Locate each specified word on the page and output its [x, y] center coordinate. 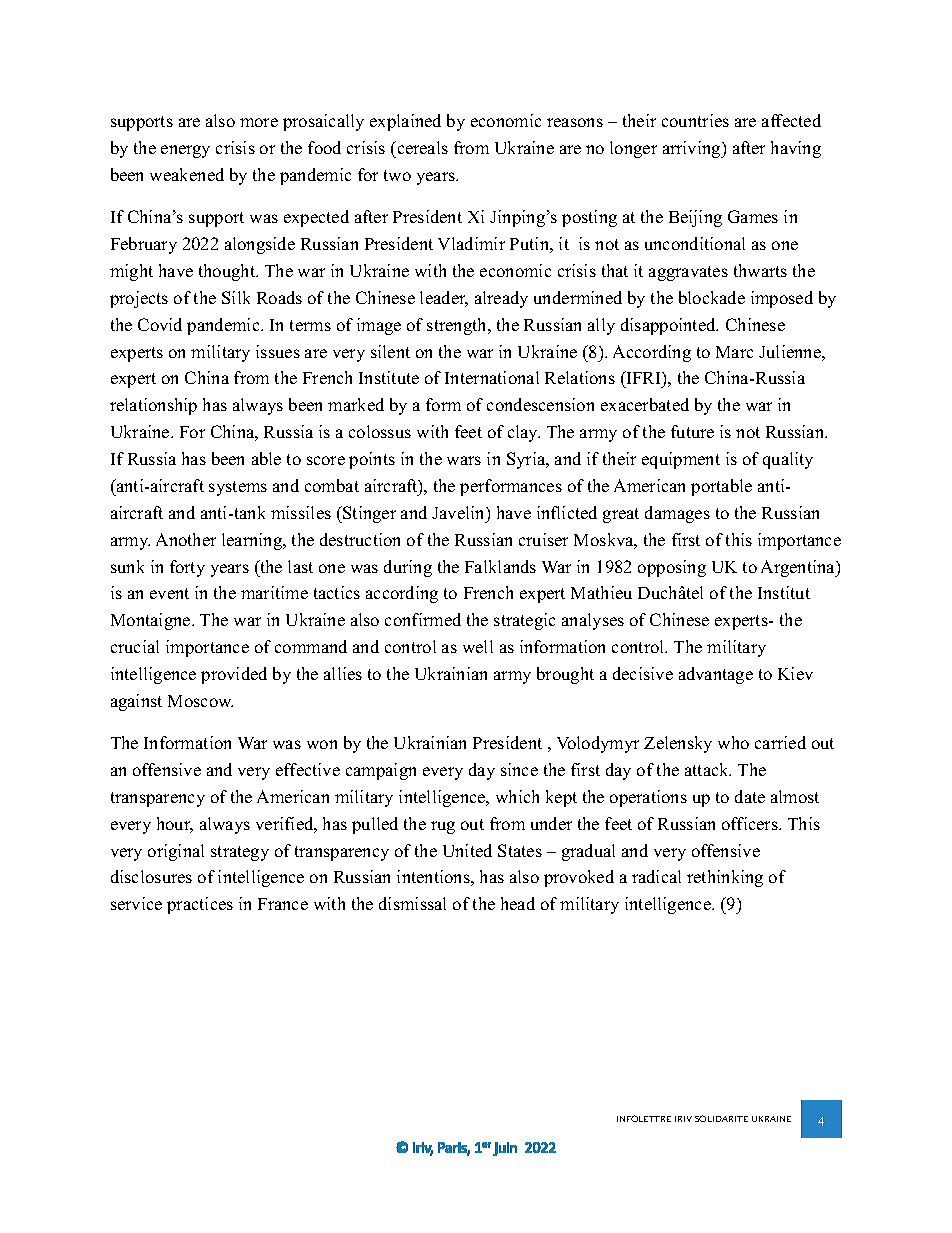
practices [200, 905]
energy [185, 151]
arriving [693, 149]
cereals [421, 147]
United [467, 850]
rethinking [725, 878]
